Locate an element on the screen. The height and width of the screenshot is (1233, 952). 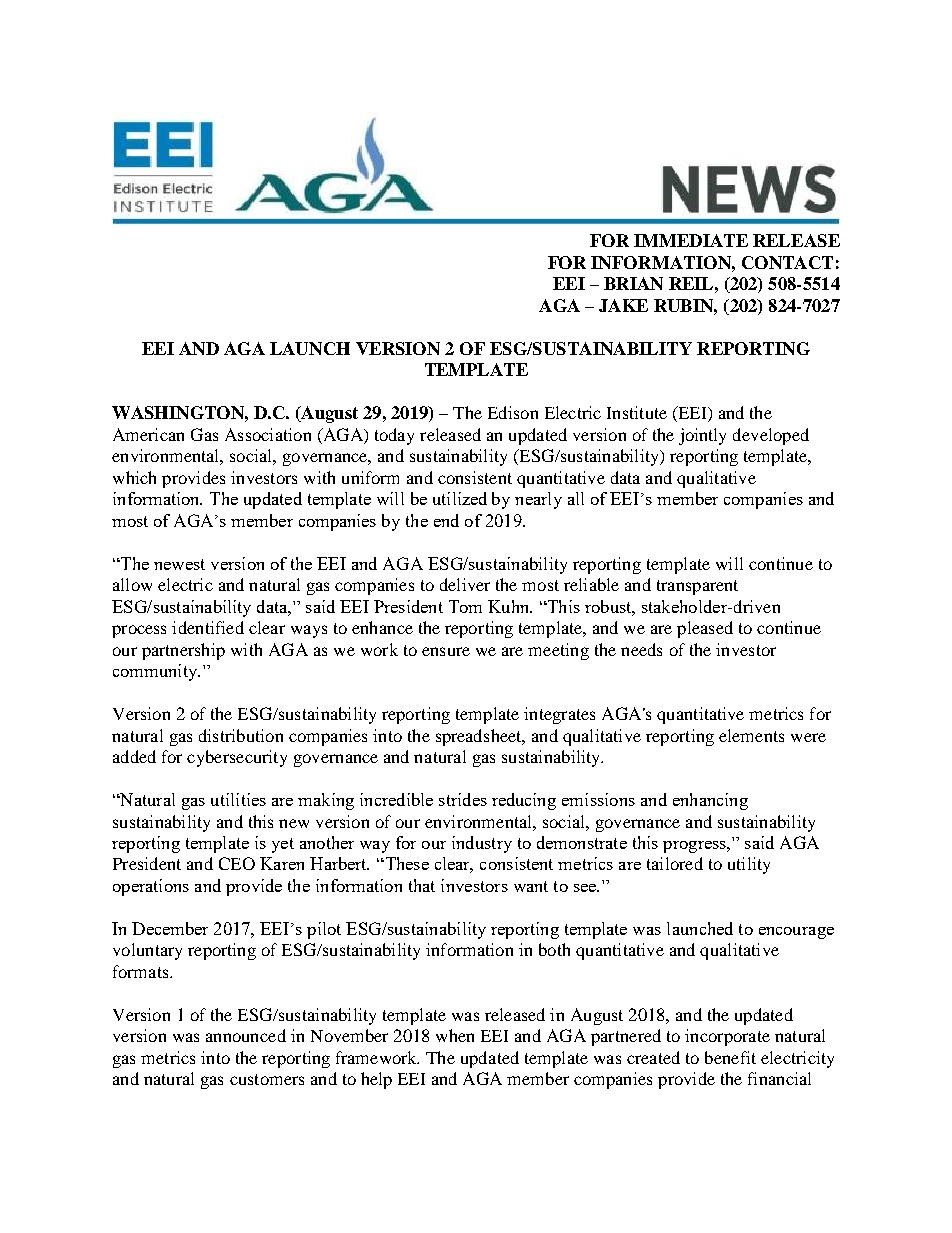
announced is located at coordinates (246, 1035).
